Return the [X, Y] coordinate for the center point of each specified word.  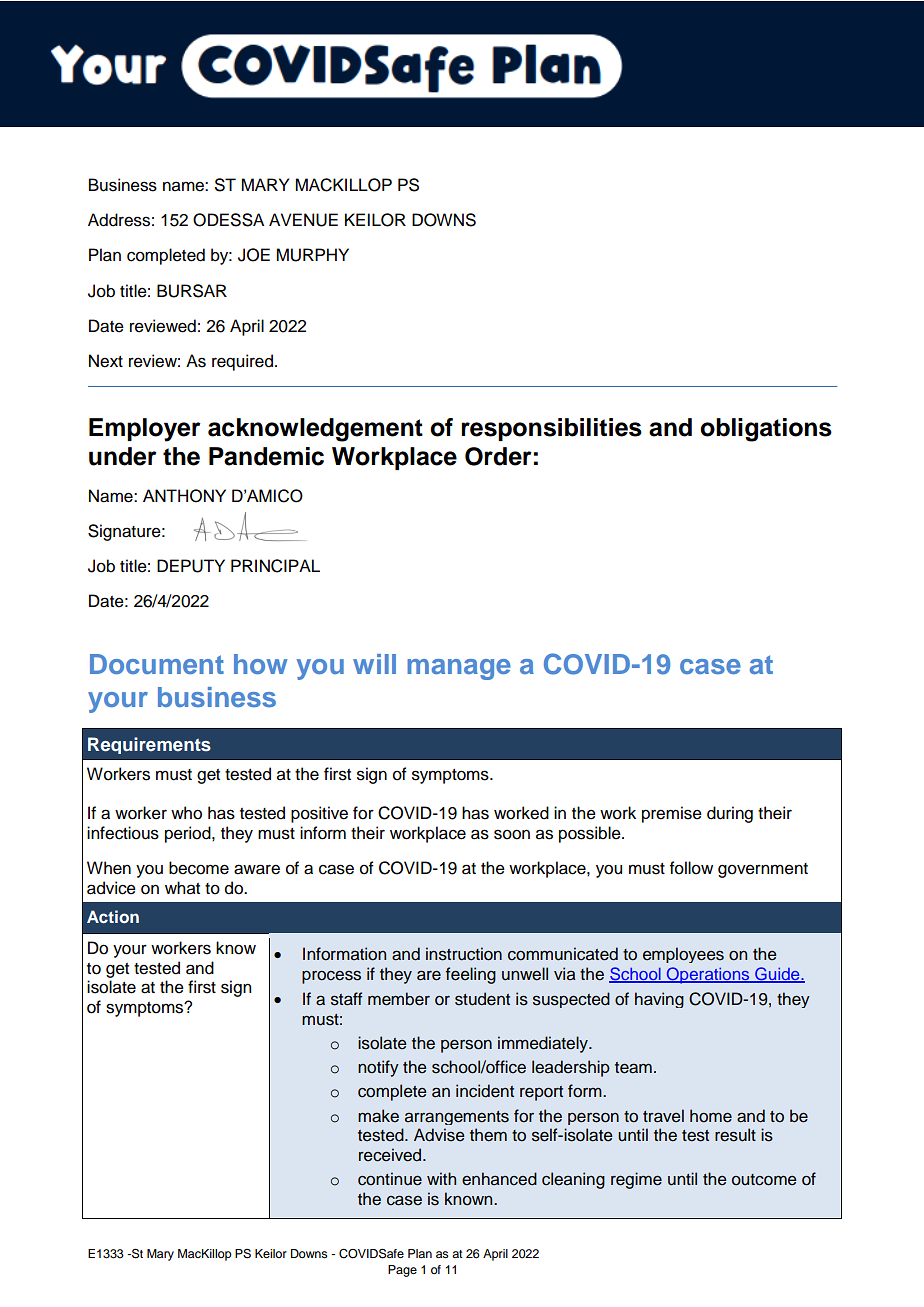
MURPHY [312, 255]
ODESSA [228, 220]
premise [672, 814]
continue [390, 1179]
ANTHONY [184, 496]
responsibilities [551, 429]
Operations [708, 975]
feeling [471, 975]
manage [459, 669]
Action [113, 916]
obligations [766, 430]
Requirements [149, 745]
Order [498, 456]
